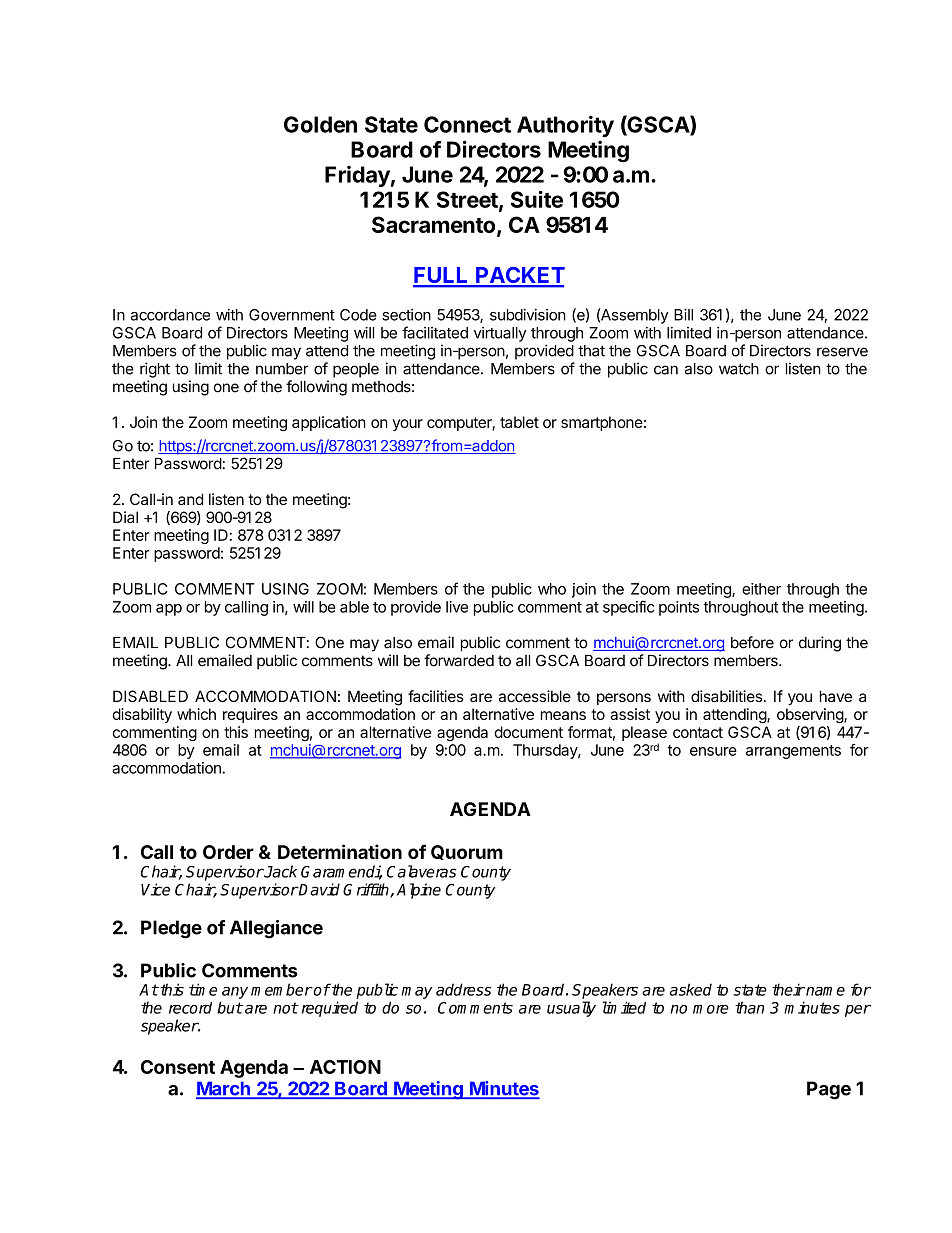  What do you see at coordinates (739, 369) in the document?
I see `watch` at bounding box center [739, 369].
